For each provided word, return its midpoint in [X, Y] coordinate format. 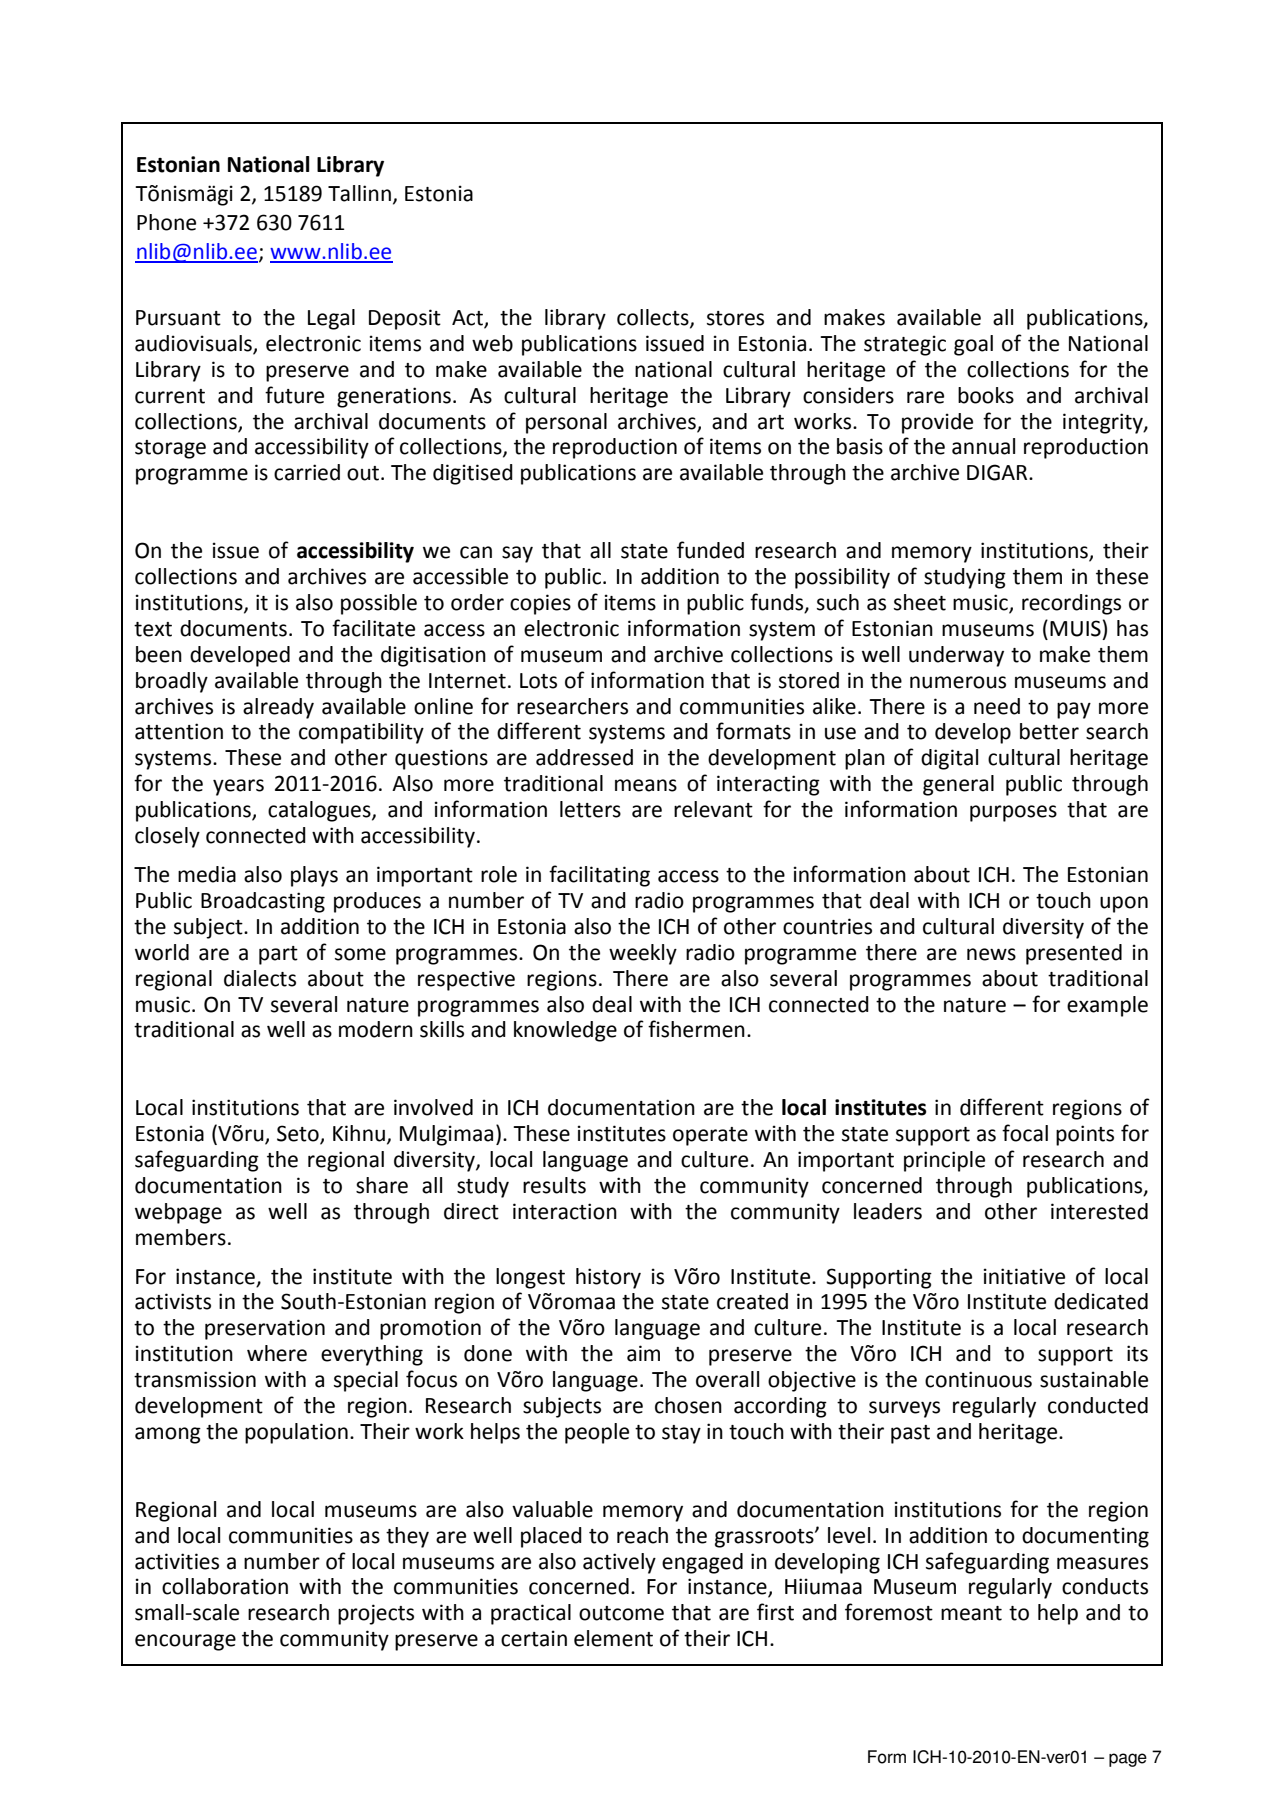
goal [973, 345]
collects [654, 318]
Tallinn [359, 193]
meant [971, 1613]
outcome [621, 1613]
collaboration [225, 1586]
